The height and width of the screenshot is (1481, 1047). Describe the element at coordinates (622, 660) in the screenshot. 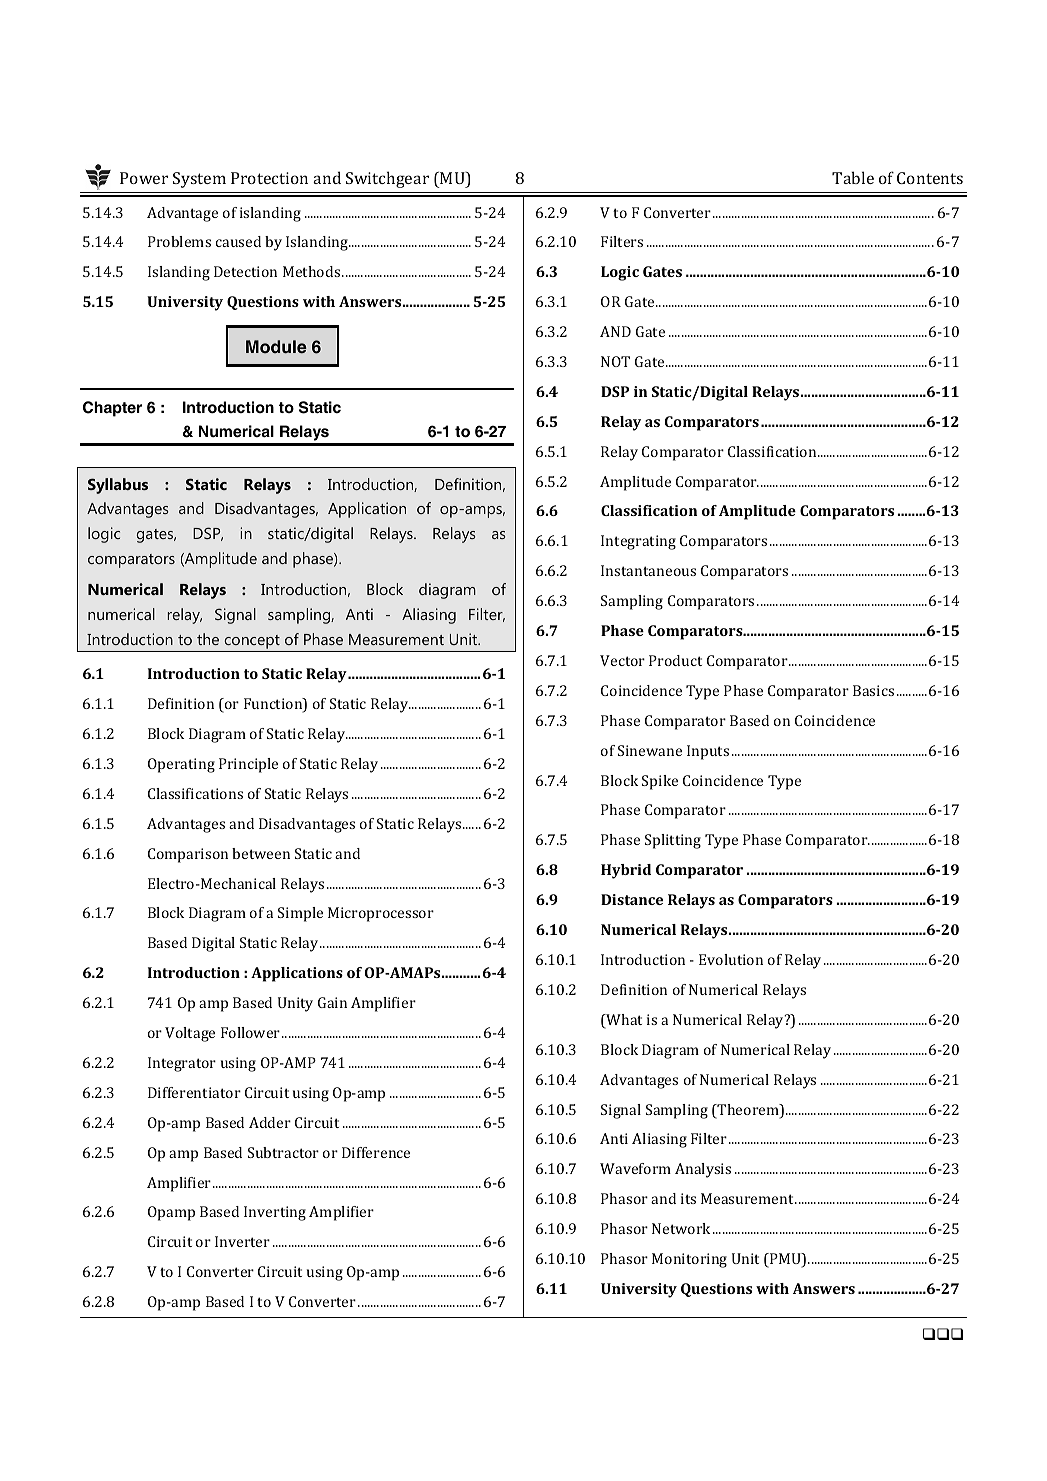

I see `Vector` at that location.
